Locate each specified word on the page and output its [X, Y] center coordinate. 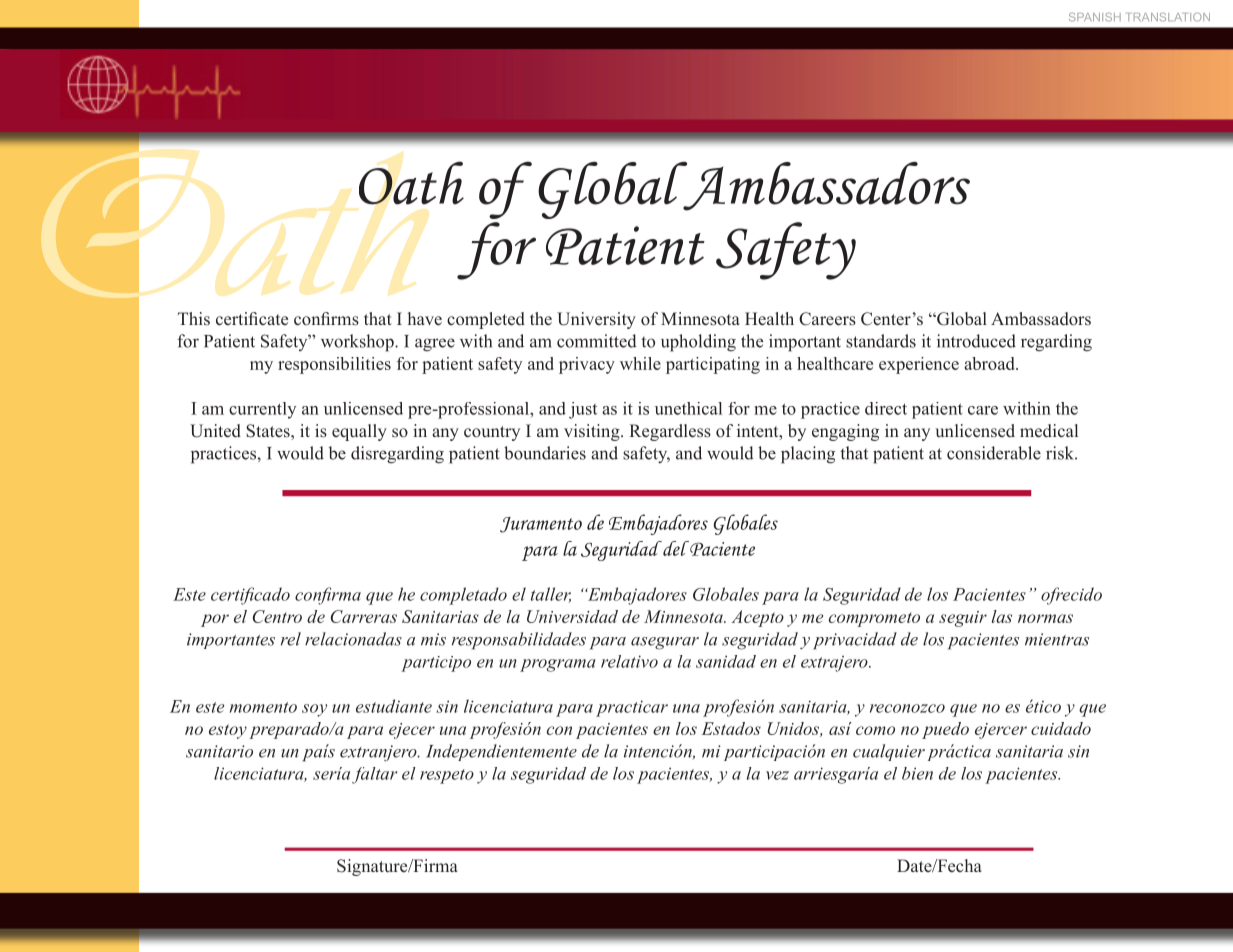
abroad [990, 363]
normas [1045, 618]
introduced [976, 341]
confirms [326, 319]
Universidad [572, 616]
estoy [228, 731]
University [596, 320]
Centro [277, 616]
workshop [358, 343]
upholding [698, 343]
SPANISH [1095, 17]
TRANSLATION [1168, 17]
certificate [252, 318]
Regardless [670, 432]
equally [359, 432]
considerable [994, 453]
